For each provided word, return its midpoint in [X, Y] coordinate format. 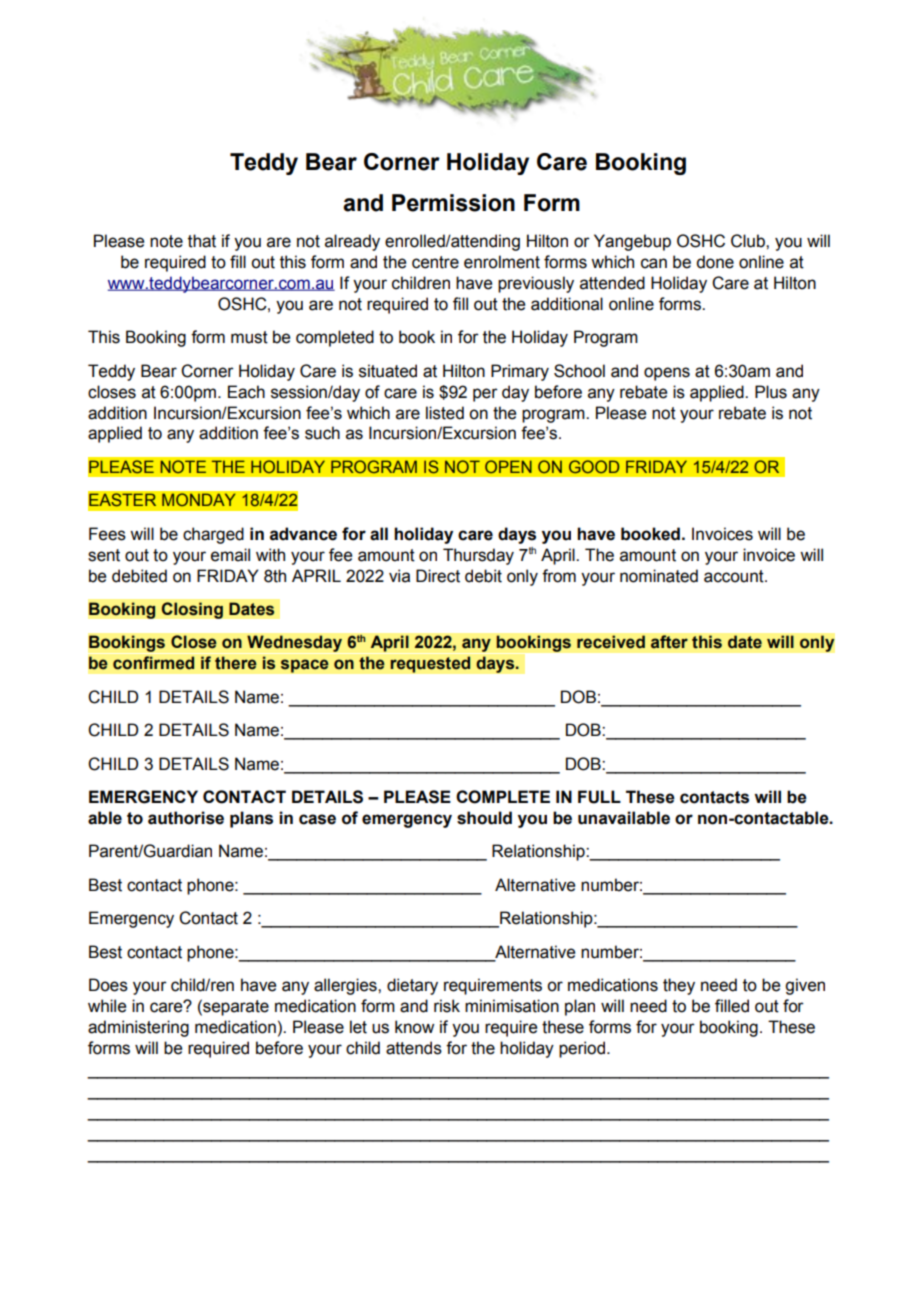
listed [445, 413]
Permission [453, 203]
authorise [186, 818]
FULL [599, 797]
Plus [771, 392]
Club [749, 241]
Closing [192, 610]
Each [246, 392]
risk [447, 1006]
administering [138, 1028]
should [484, 818]
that [202, 241]
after [669, 642]
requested [430, 664]
